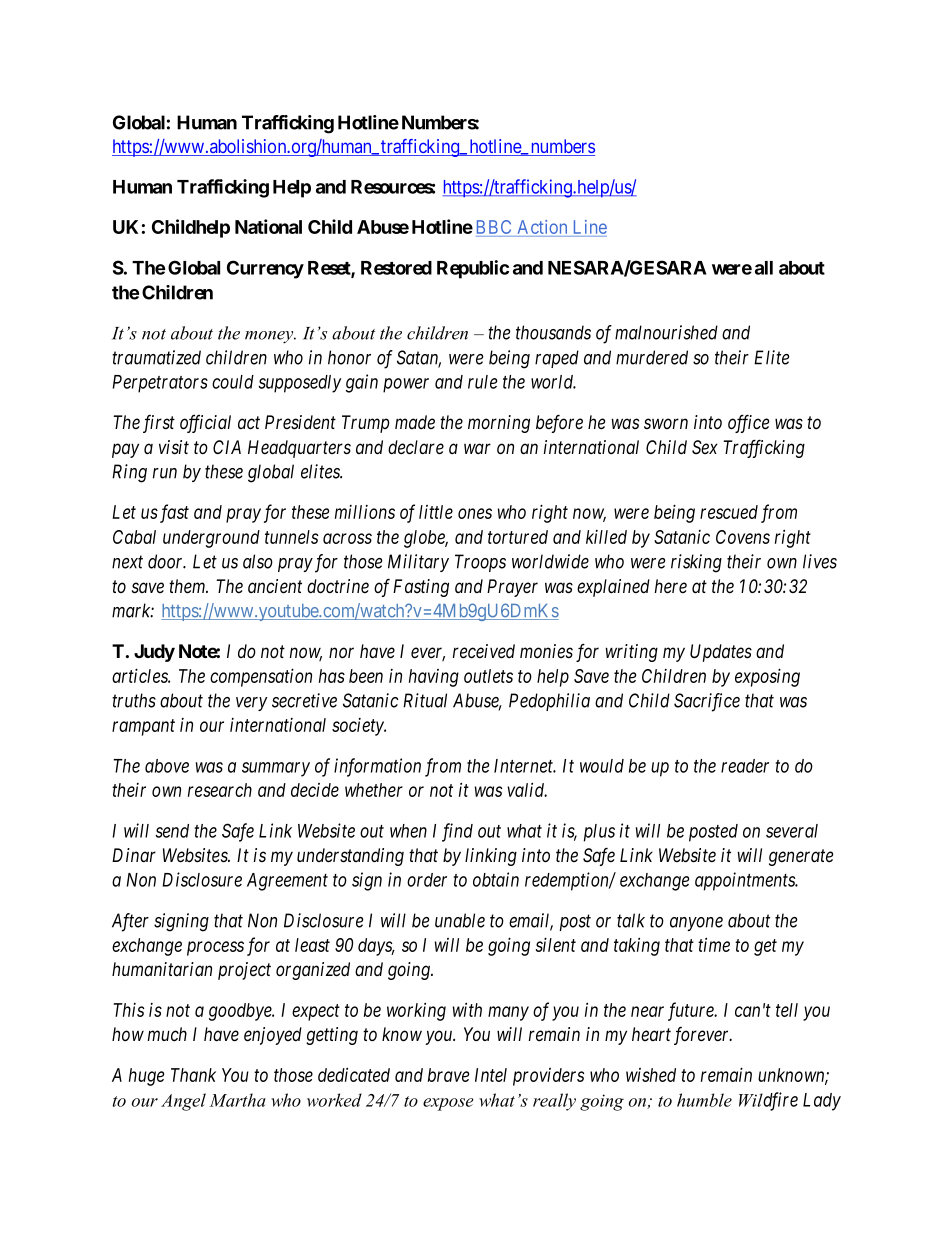 Image resolution: width=952 pixels, height=1233 pixels. What do you see at coordinates (721, 653) in the screenshot?
I see `Updates` at bounding box center [721, 653].
